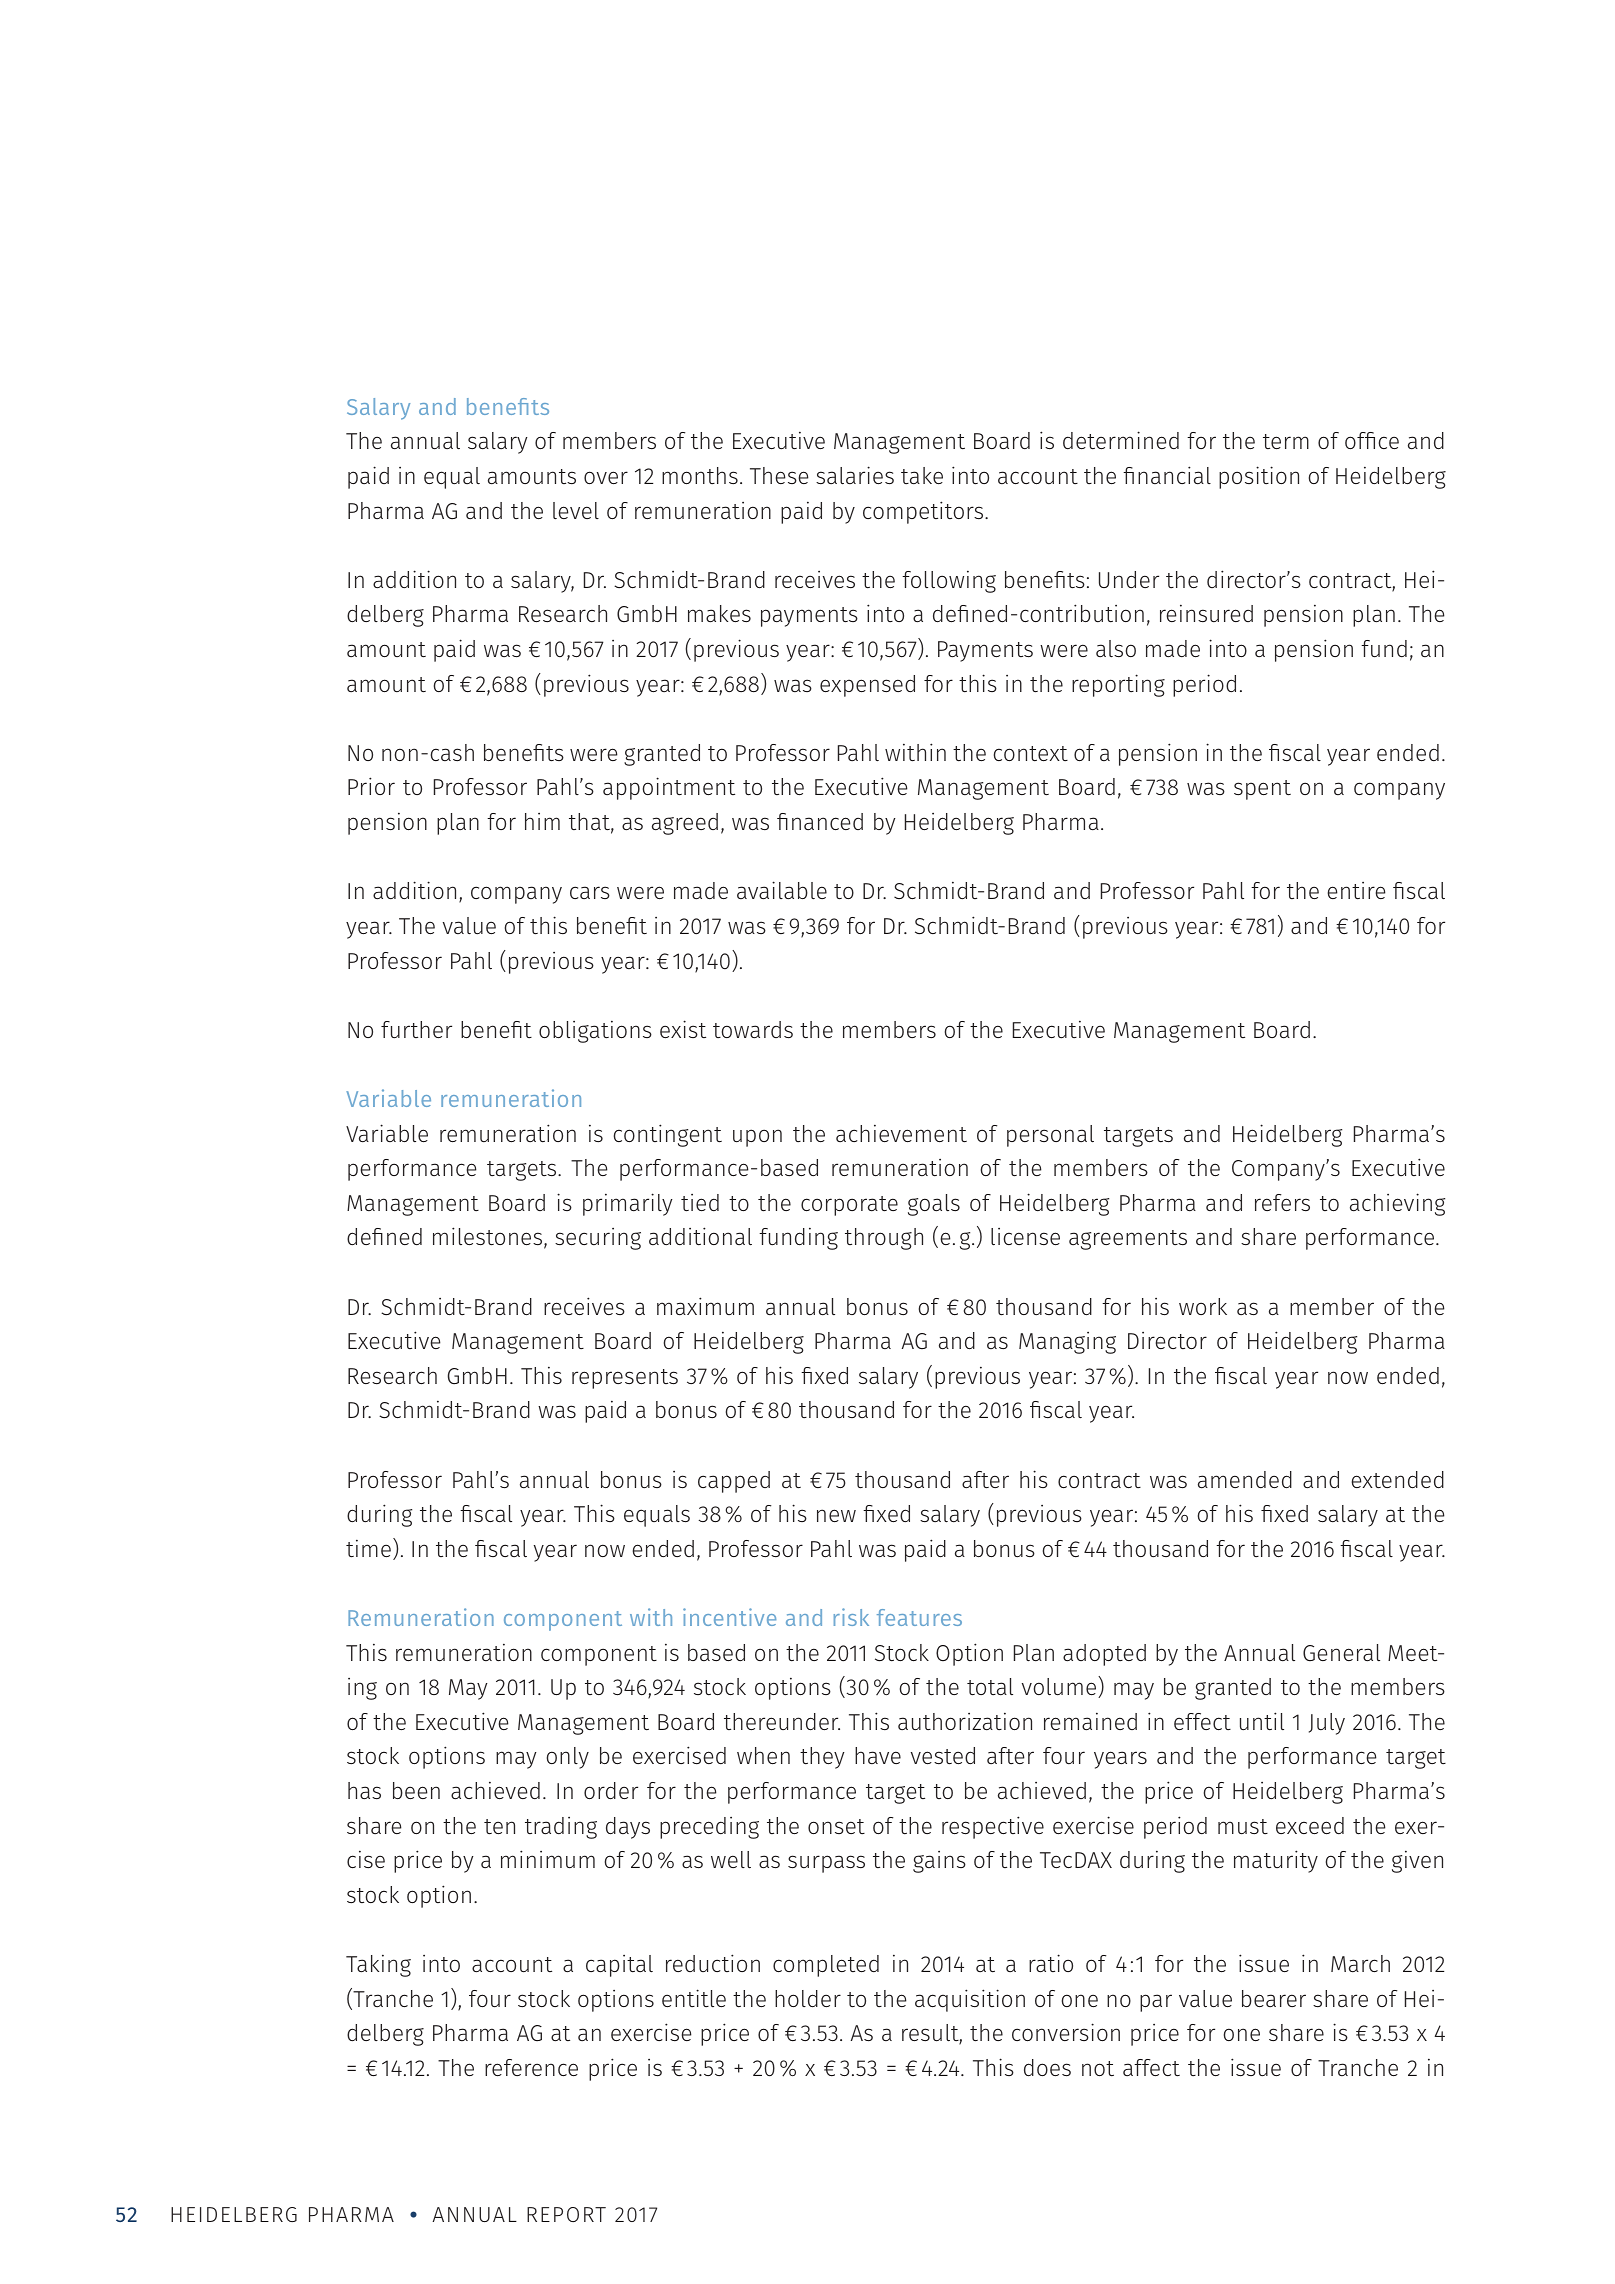 The height and width of the document is (2284, 1615). I want to click on new, so click(836, 1515).
